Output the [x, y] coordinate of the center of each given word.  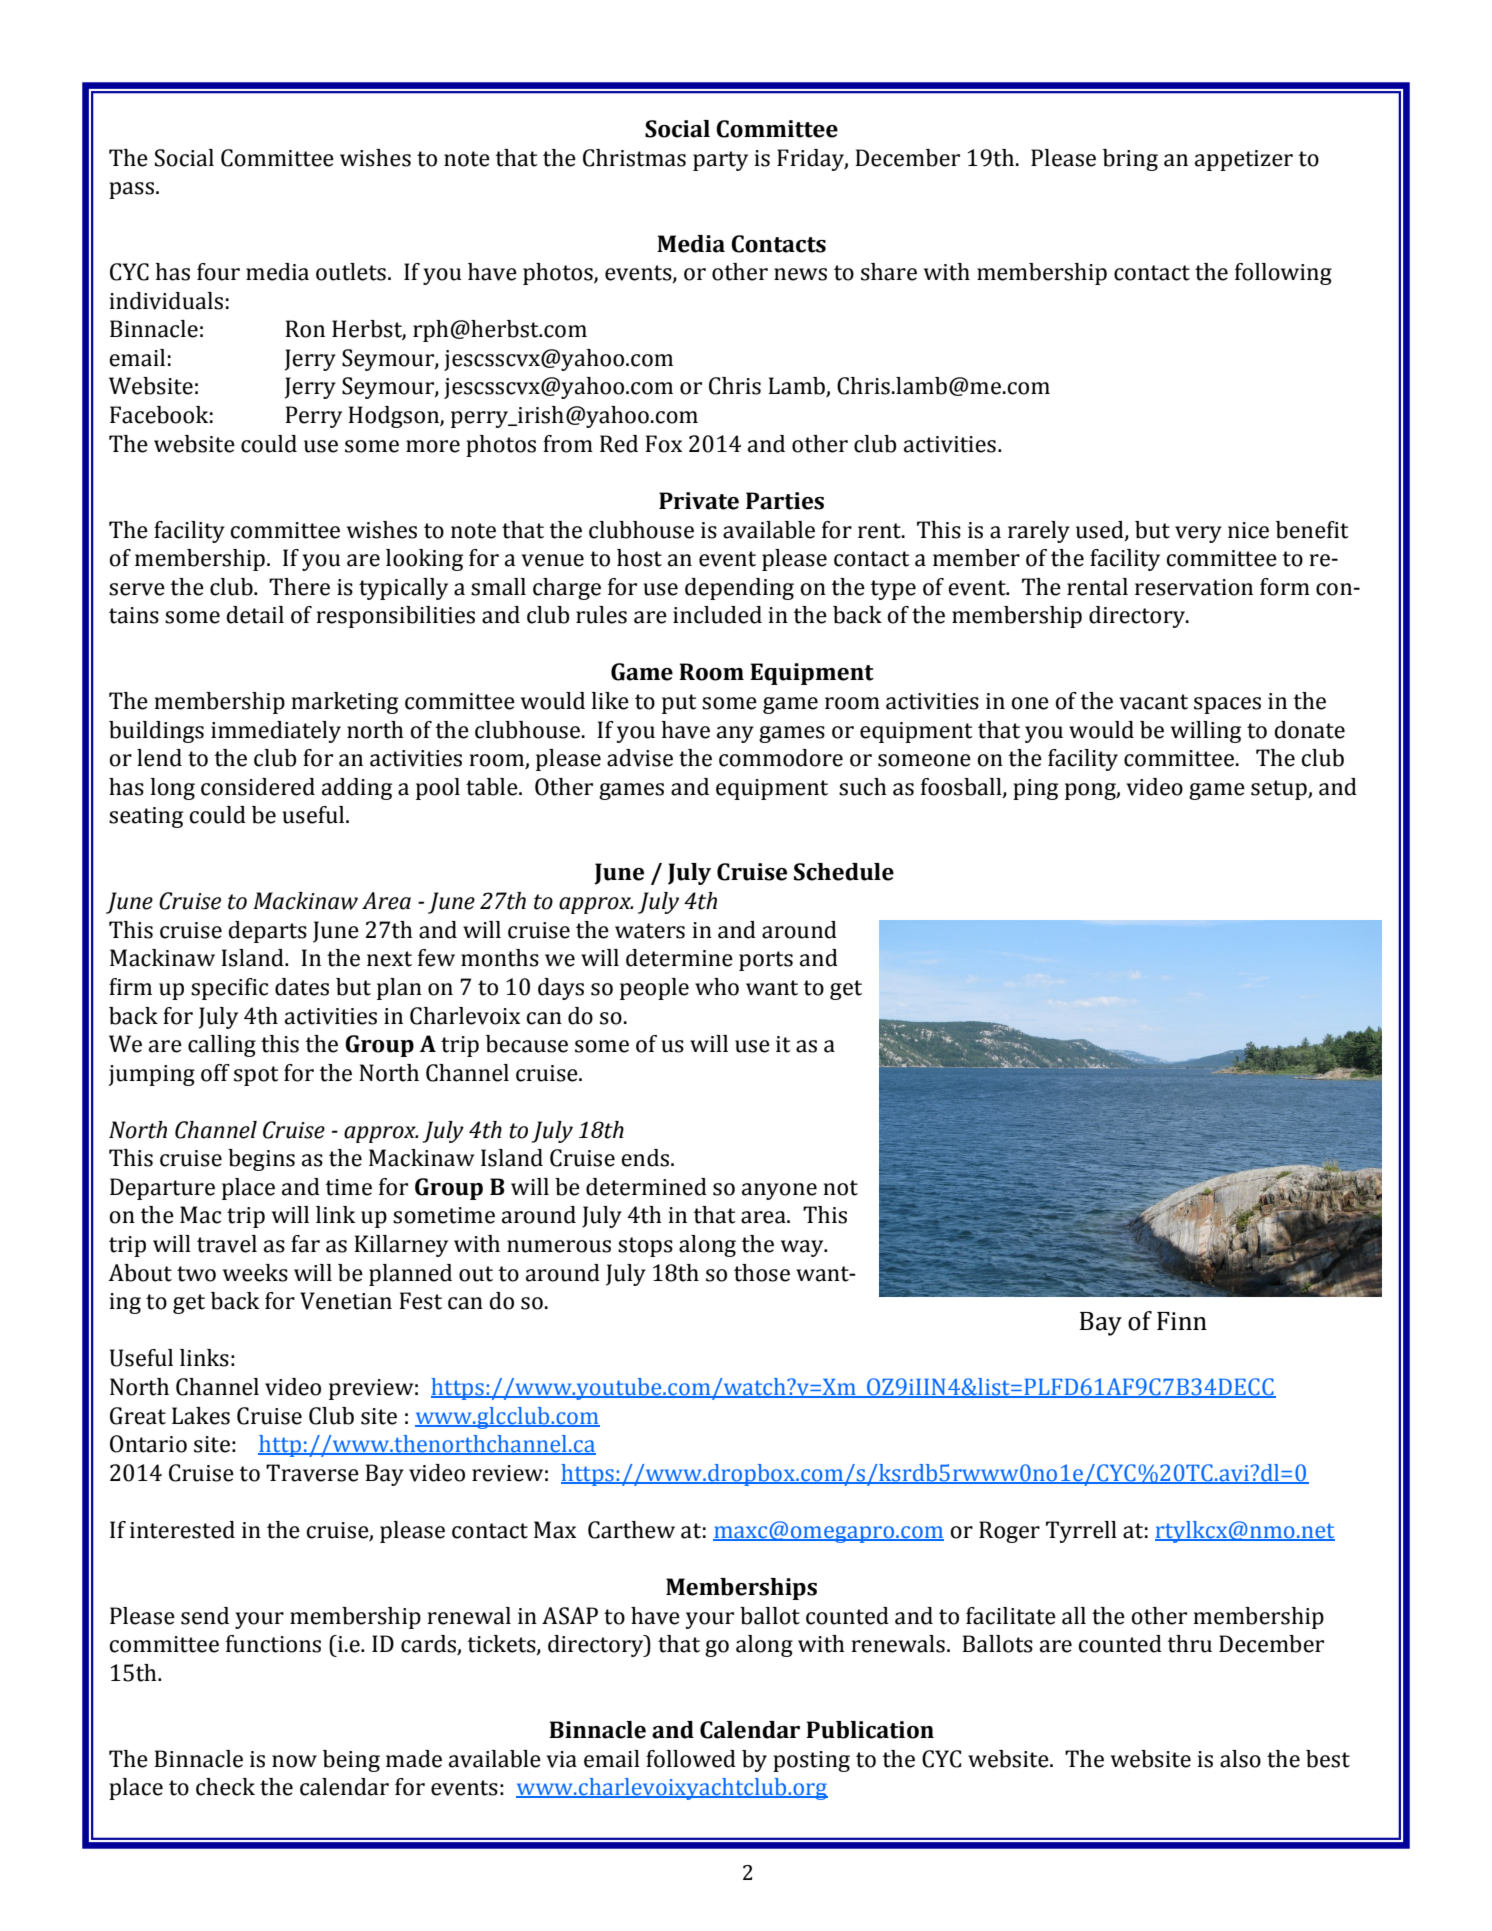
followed [691, 1759]
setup [1280, 790]
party [720, 161]
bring [1130, 160]
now [294, 1761]
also [1240, 1759]
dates [302, 987]
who [717, 987]
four [218, 272]
